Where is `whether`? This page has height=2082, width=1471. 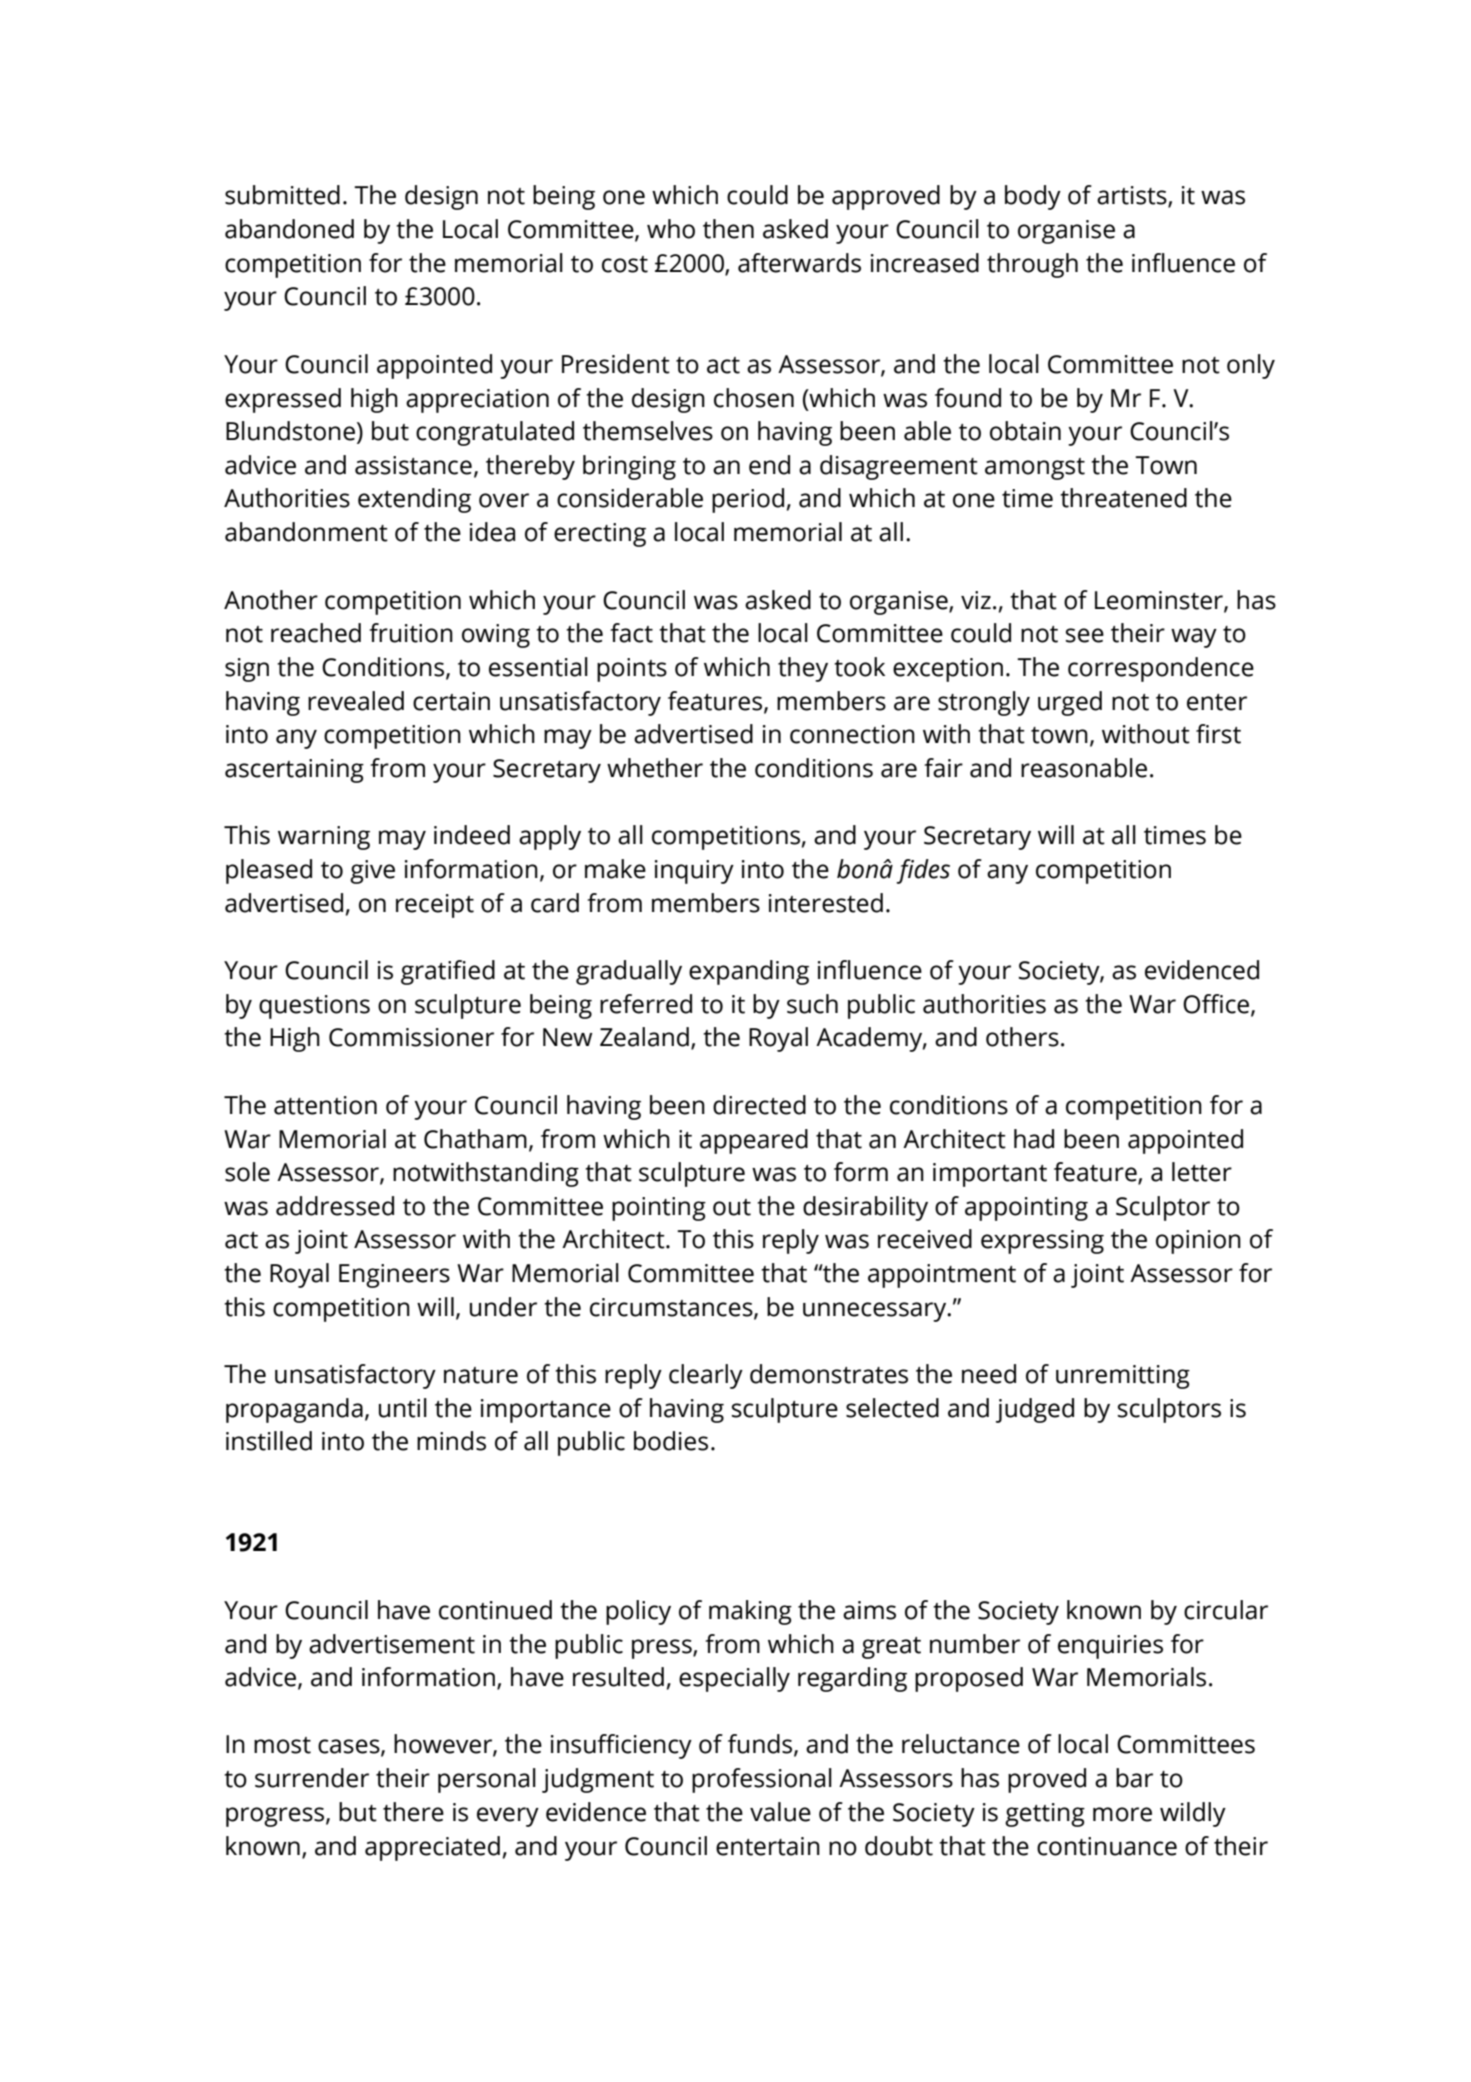 whether is located at coordinates (655, 768).
